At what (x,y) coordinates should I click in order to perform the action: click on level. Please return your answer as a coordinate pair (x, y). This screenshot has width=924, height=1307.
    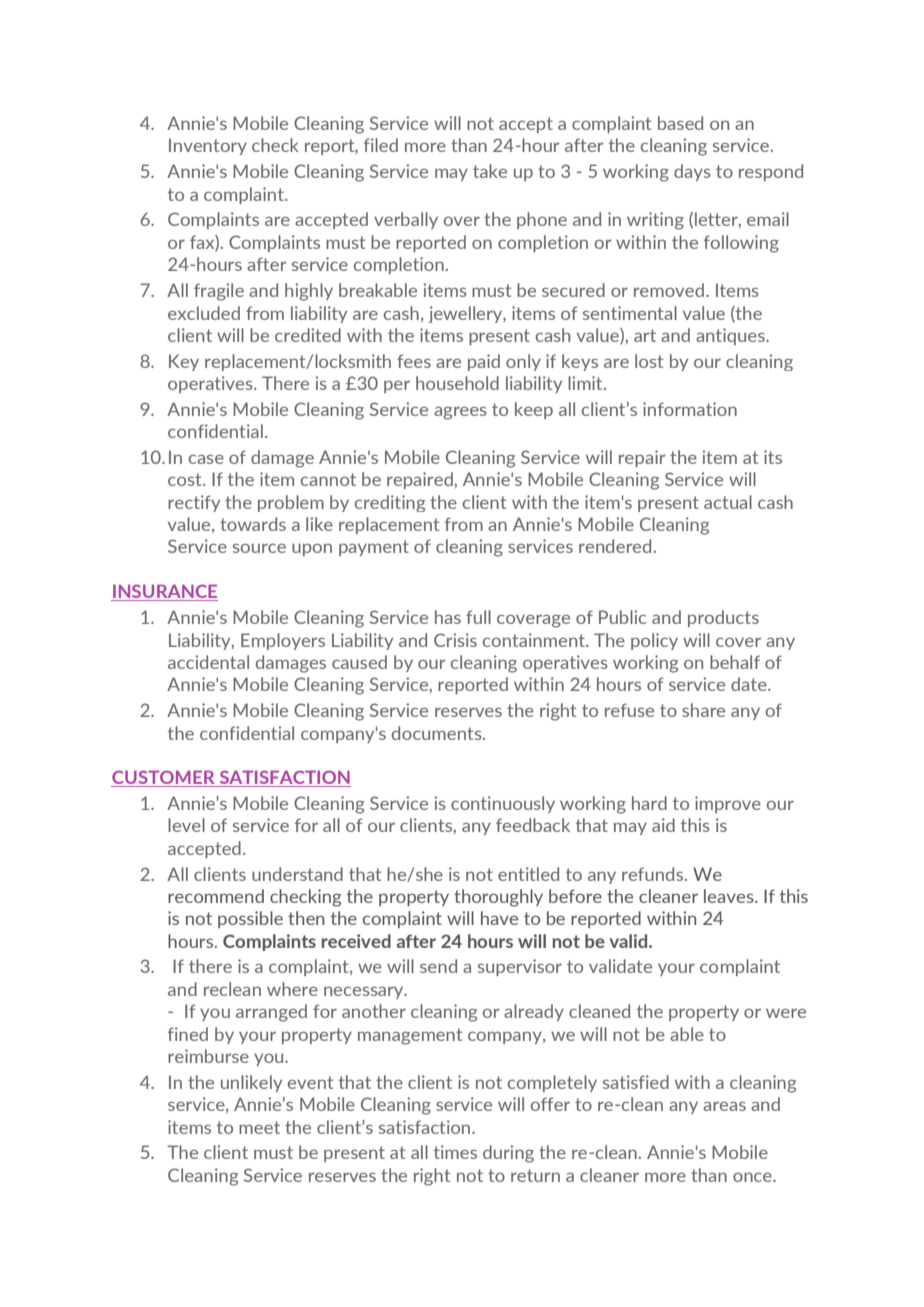
    Looking at the image, I should click on (186, 825).
